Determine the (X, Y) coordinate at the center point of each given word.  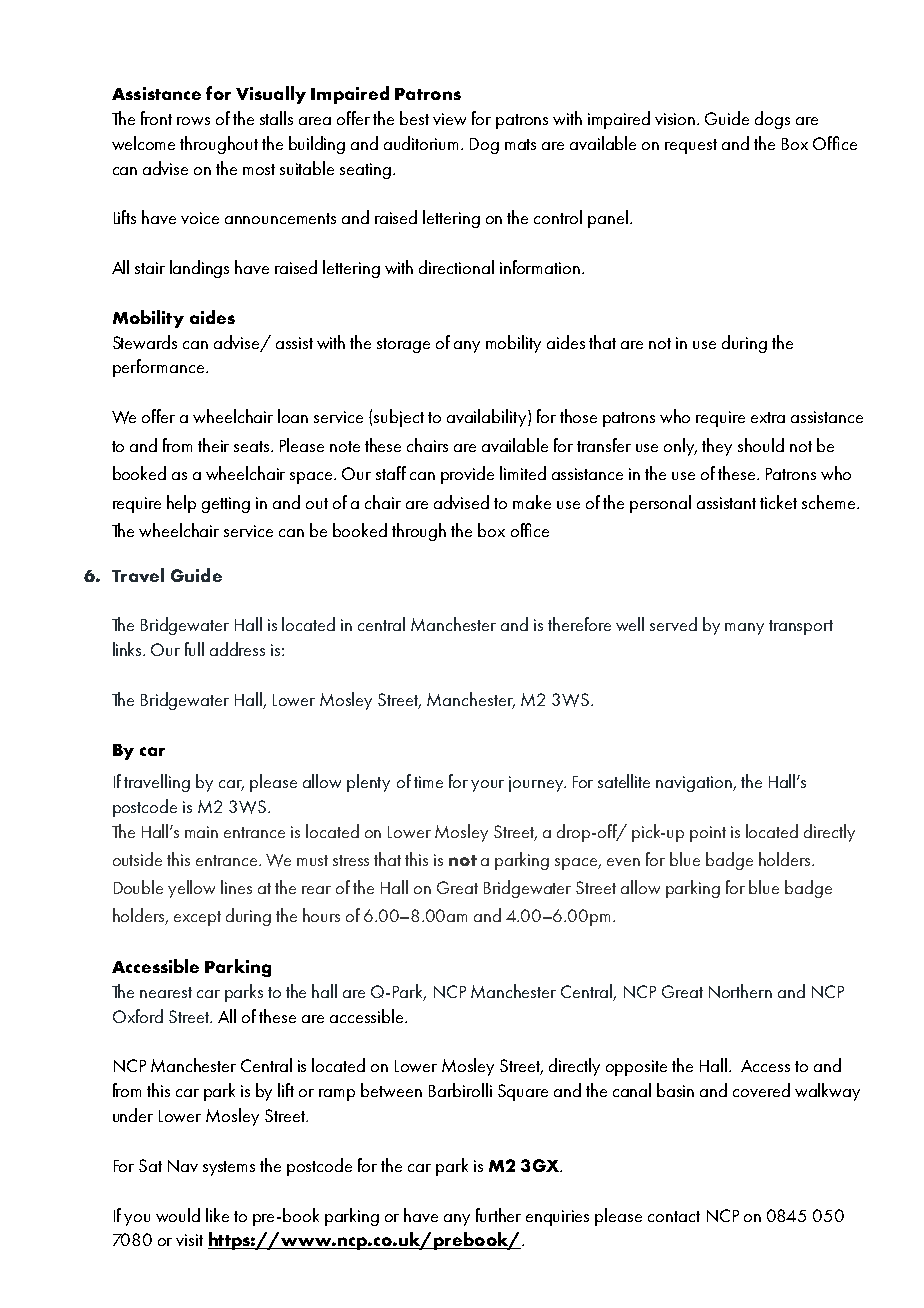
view (449, 119)
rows (193, 121)
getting (226, 505)
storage (403, 345)
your (487, 786)
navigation (695, 784)
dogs (772, 120)
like (217, 1215)
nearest (166, 992)
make (532, 502)
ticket (778, 502)
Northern (740, 991)
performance (158, 368)
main (201, 832)
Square (523, 1092)
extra (768, 417)
